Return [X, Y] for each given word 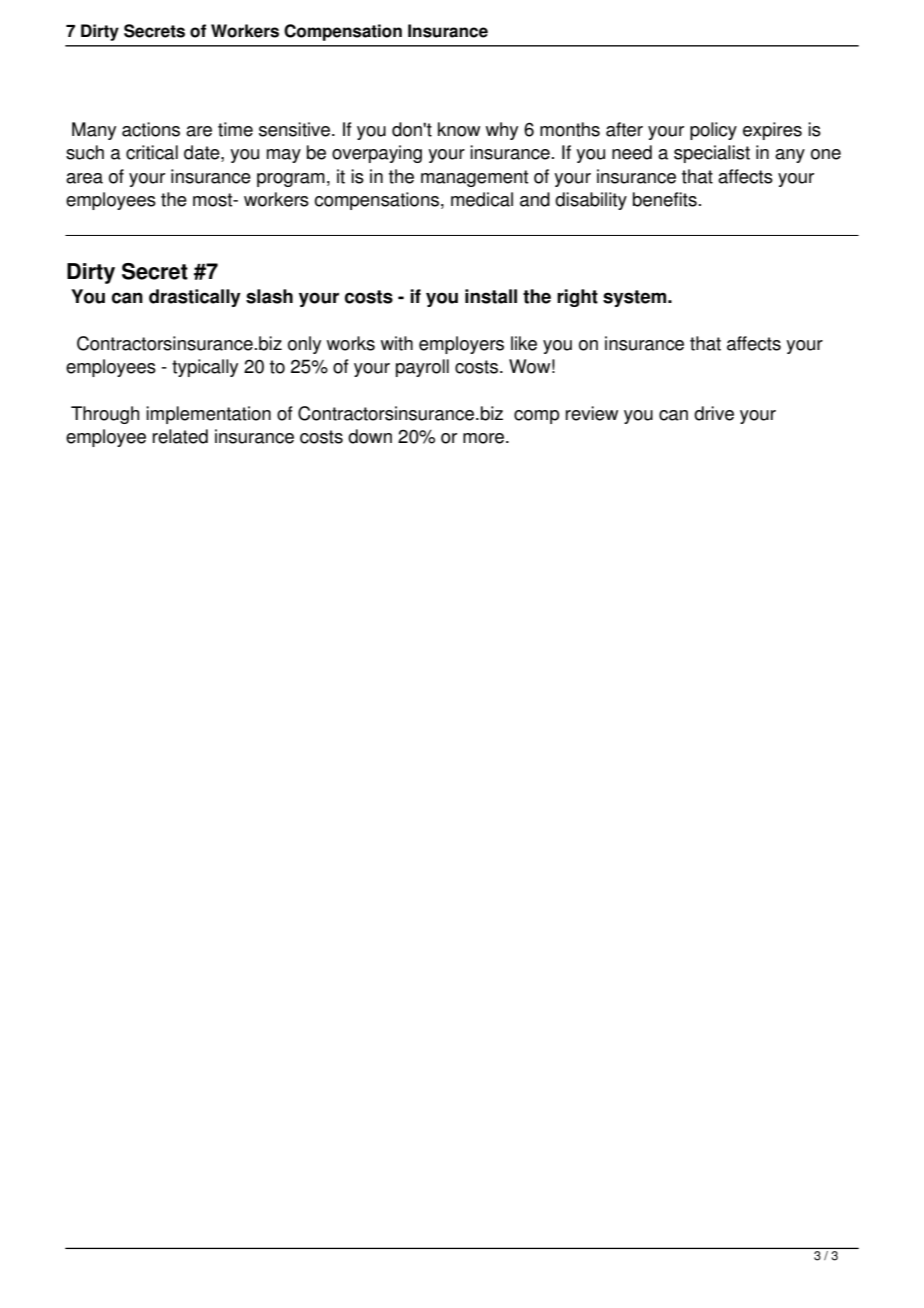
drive [714, 413]
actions [151, 129]
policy [713, 131]
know [459, 129]
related [180, 436]
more [485, 438]
